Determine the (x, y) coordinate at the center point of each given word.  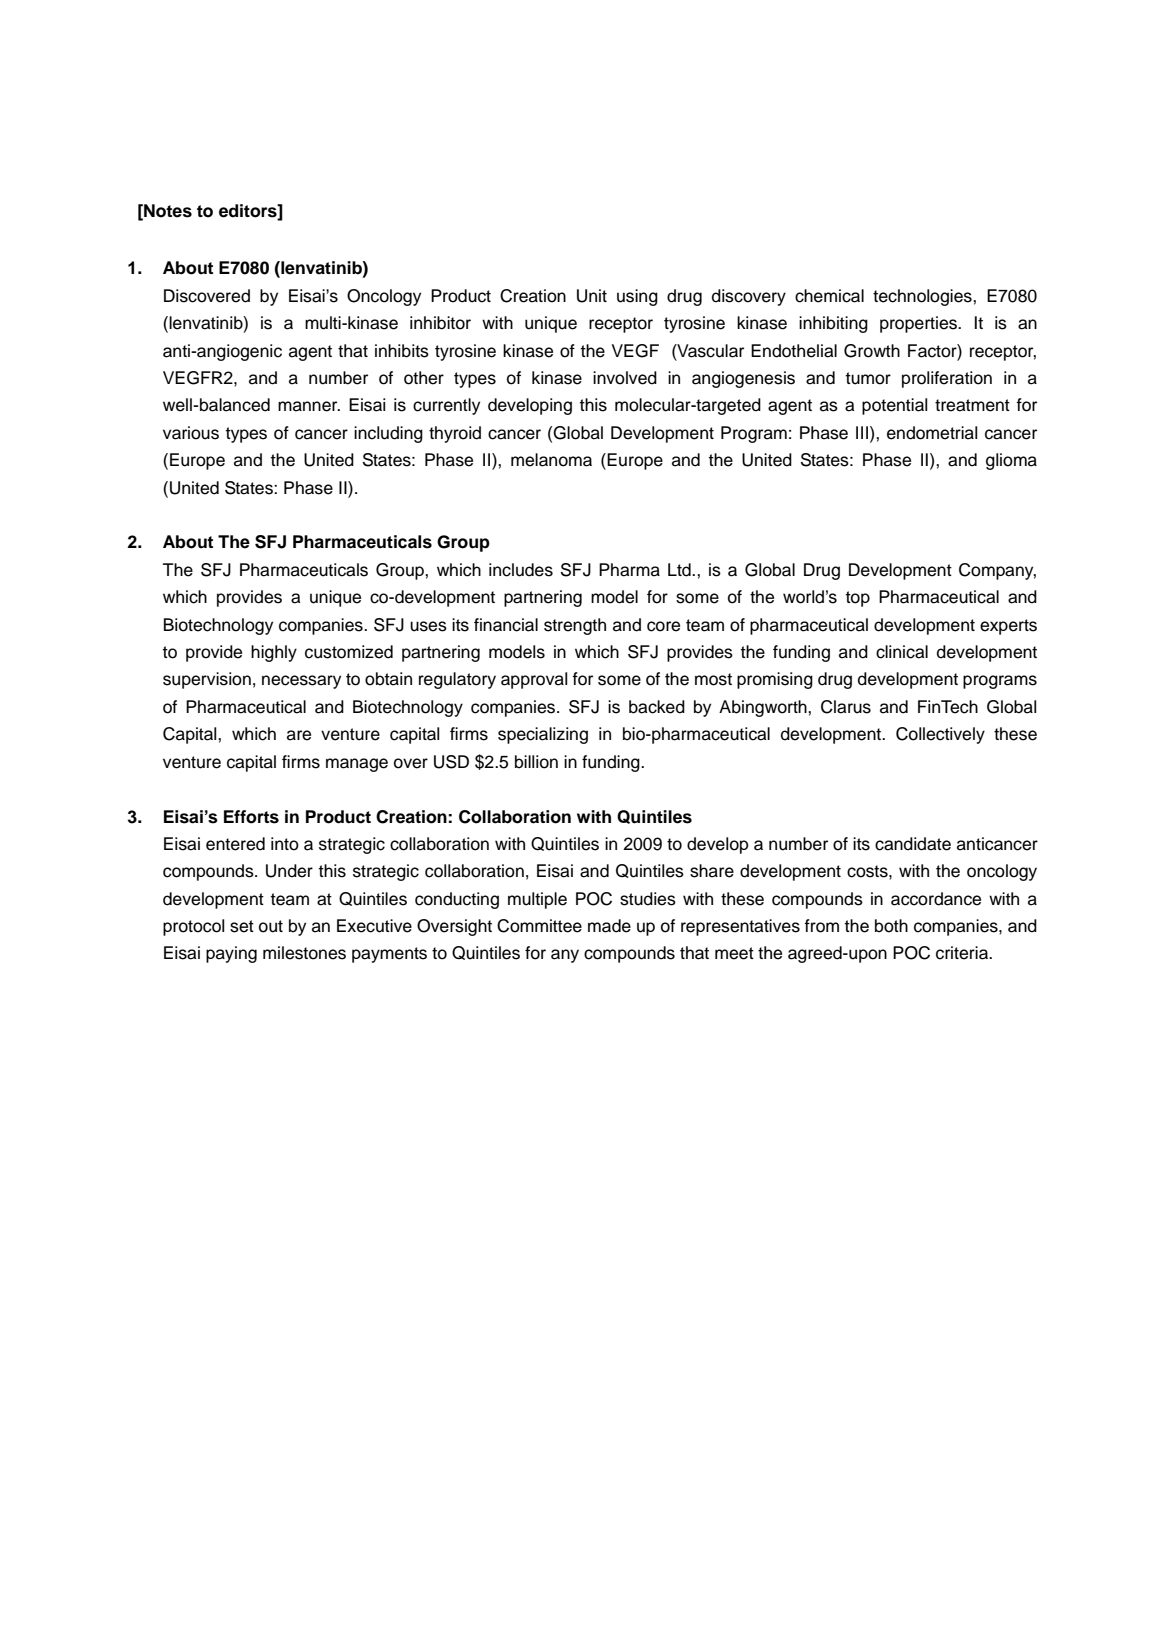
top (858, 599)
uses (428, 626)
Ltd (680, 570)
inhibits (402, 351)
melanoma (551, 460)
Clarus (846, 707)
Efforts (251, 817)
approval (534, 680)
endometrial (932, 433)
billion (536, 762)
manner (309, 406)
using (637, 297)
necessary (301, 682)
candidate (913, 844)
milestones (304, 953)
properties (919, 324)
